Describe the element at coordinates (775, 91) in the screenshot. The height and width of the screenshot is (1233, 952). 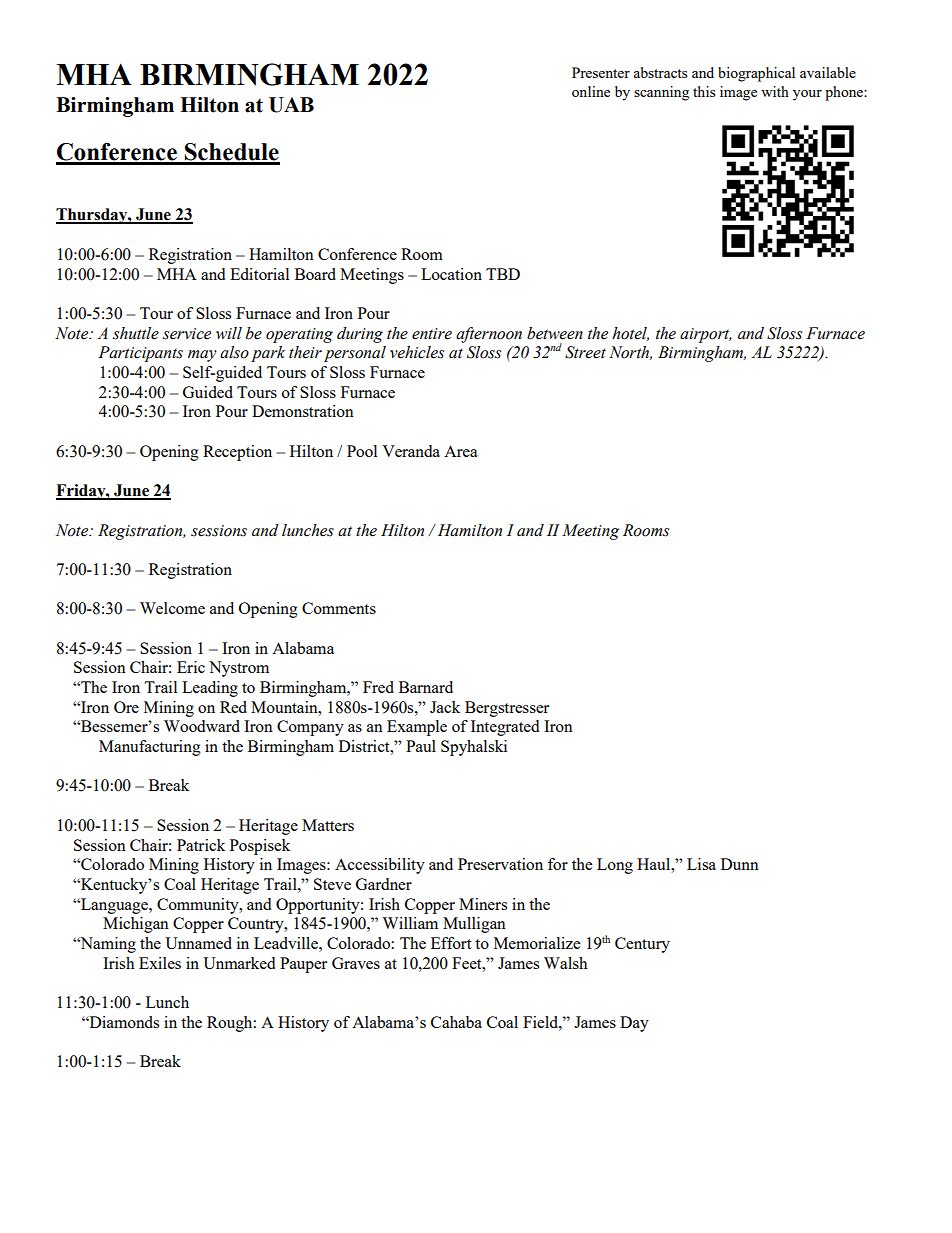
I see `with` at that location.
